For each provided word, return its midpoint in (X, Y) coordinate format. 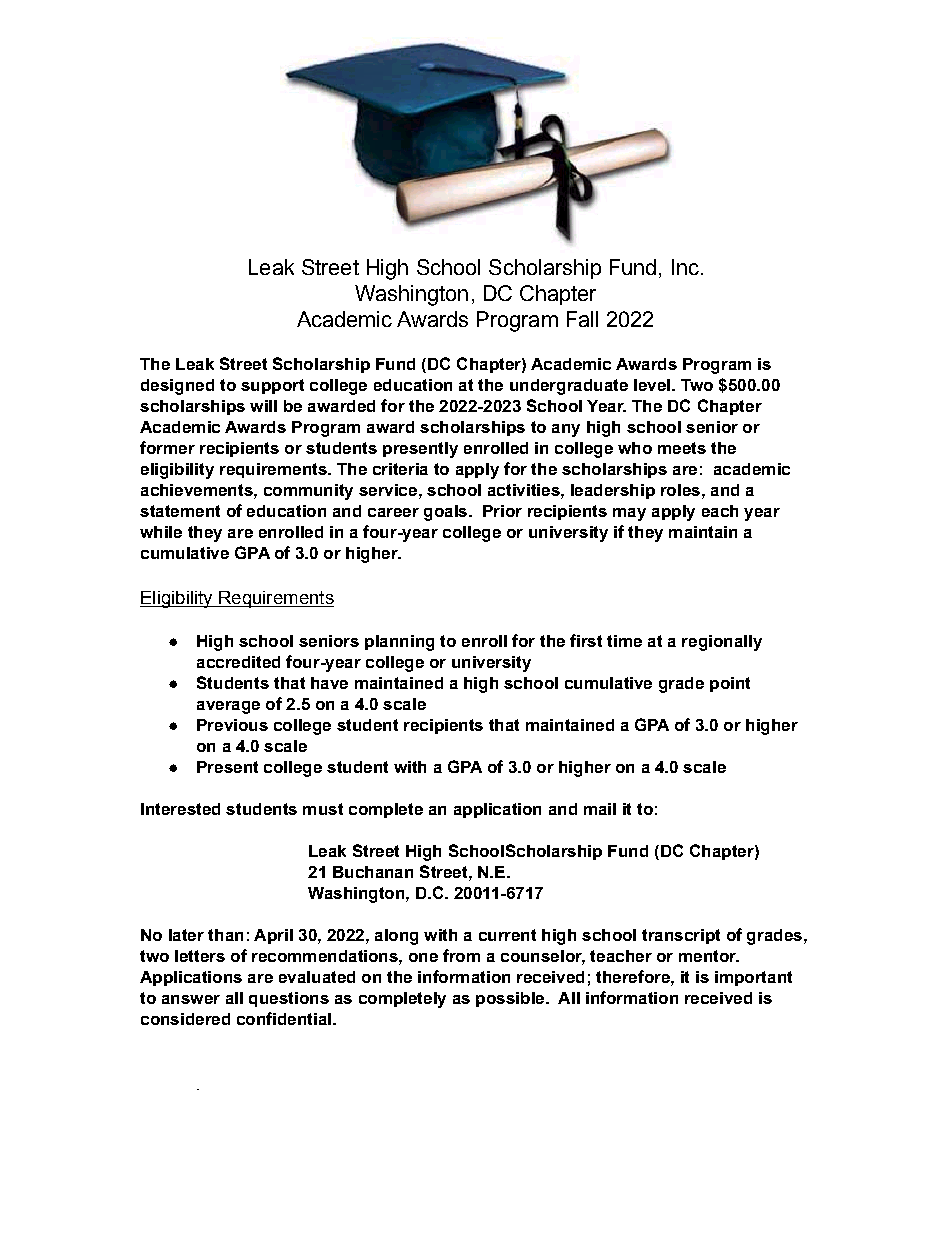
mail (600, 809)
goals (445, 513)
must (323, 809)
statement (180, 511)
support (272, 386)
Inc (685, 267)
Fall (582, 319)
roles (680, 490)
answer (191, 999)
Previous (232, 725)
